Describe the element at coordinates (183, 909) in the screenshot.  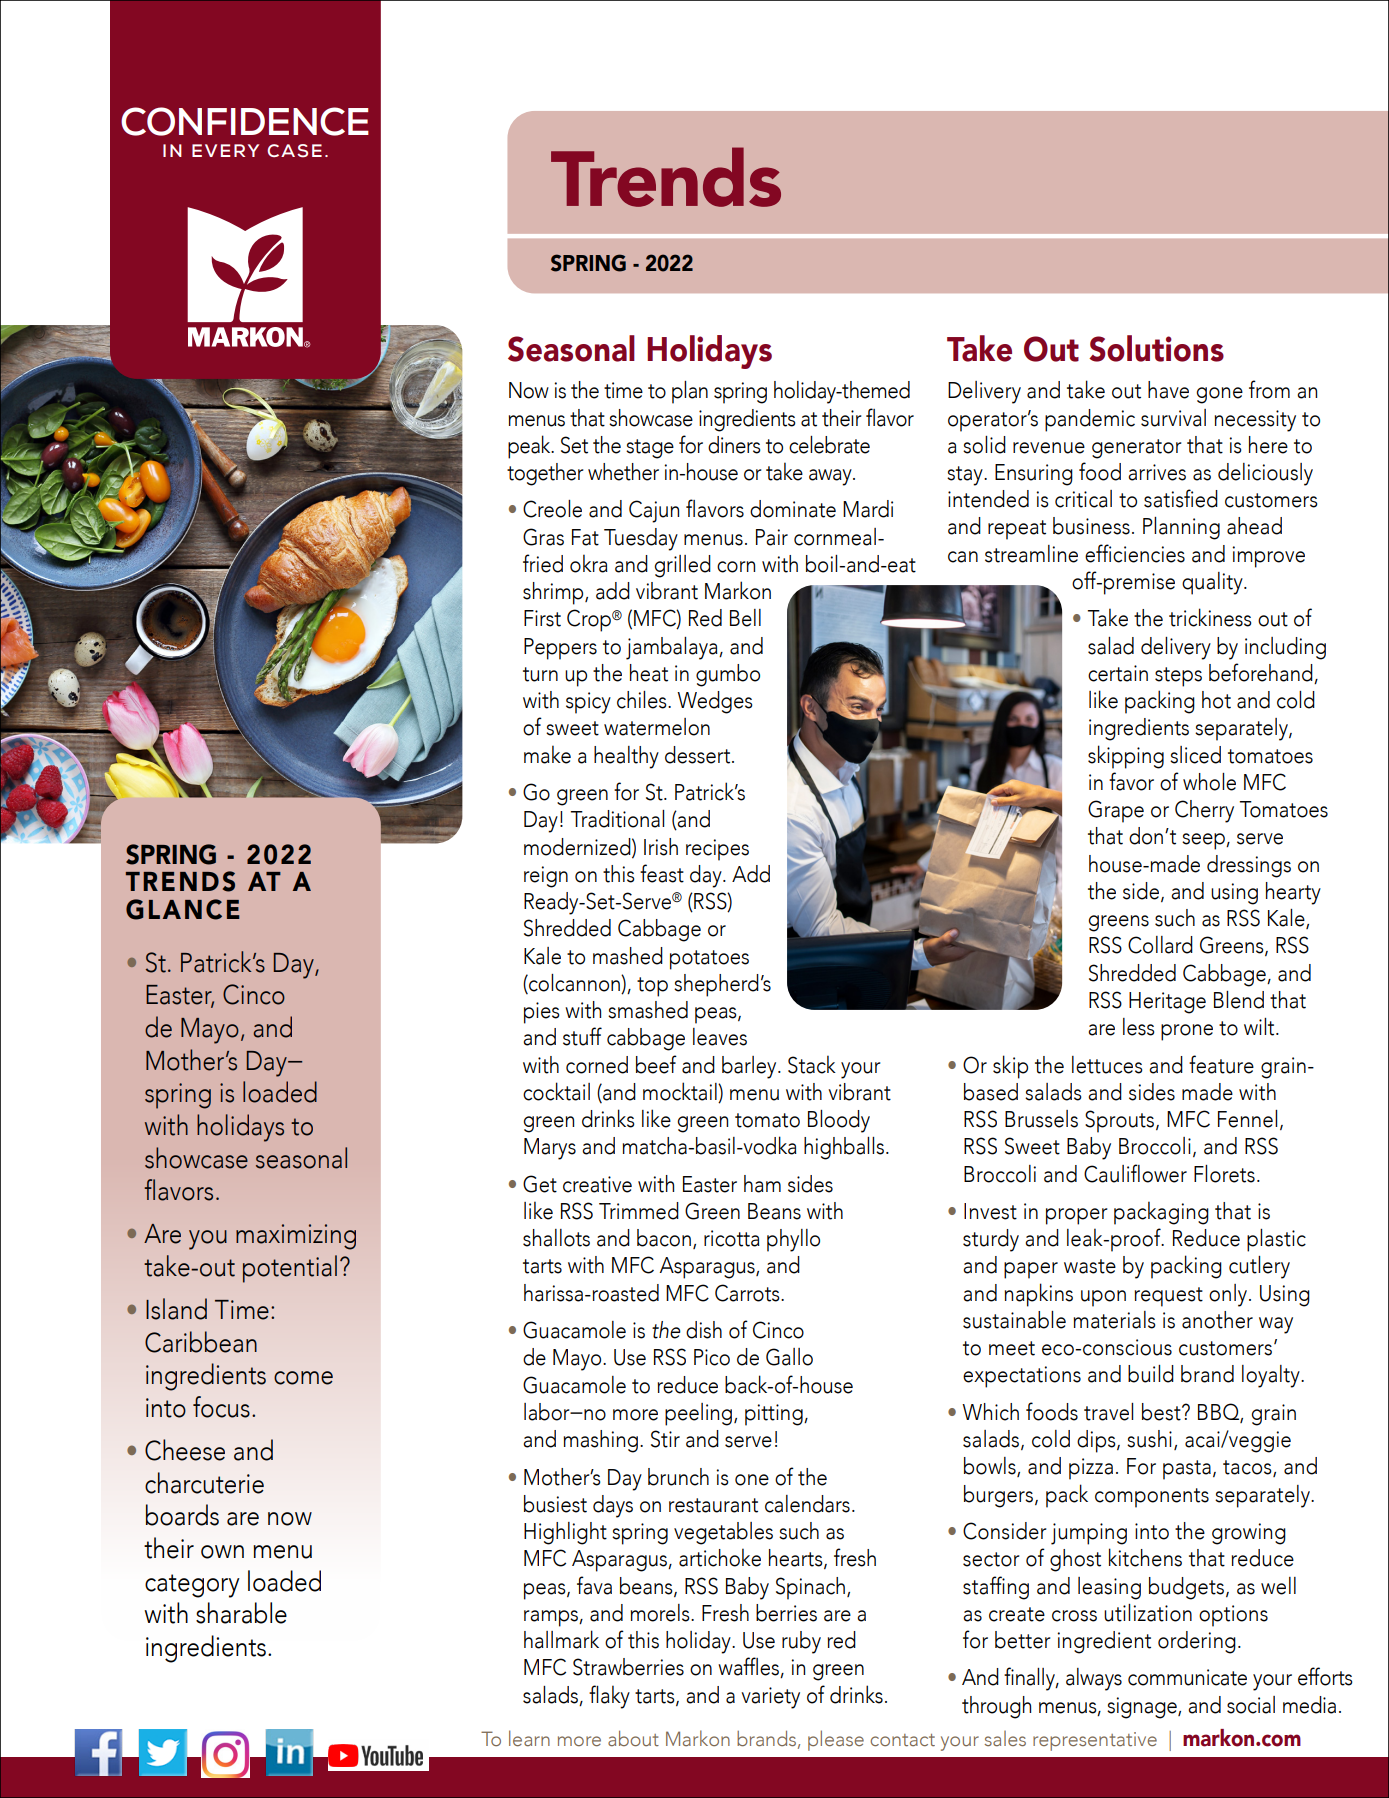
I see `GLANCE` at that location.
